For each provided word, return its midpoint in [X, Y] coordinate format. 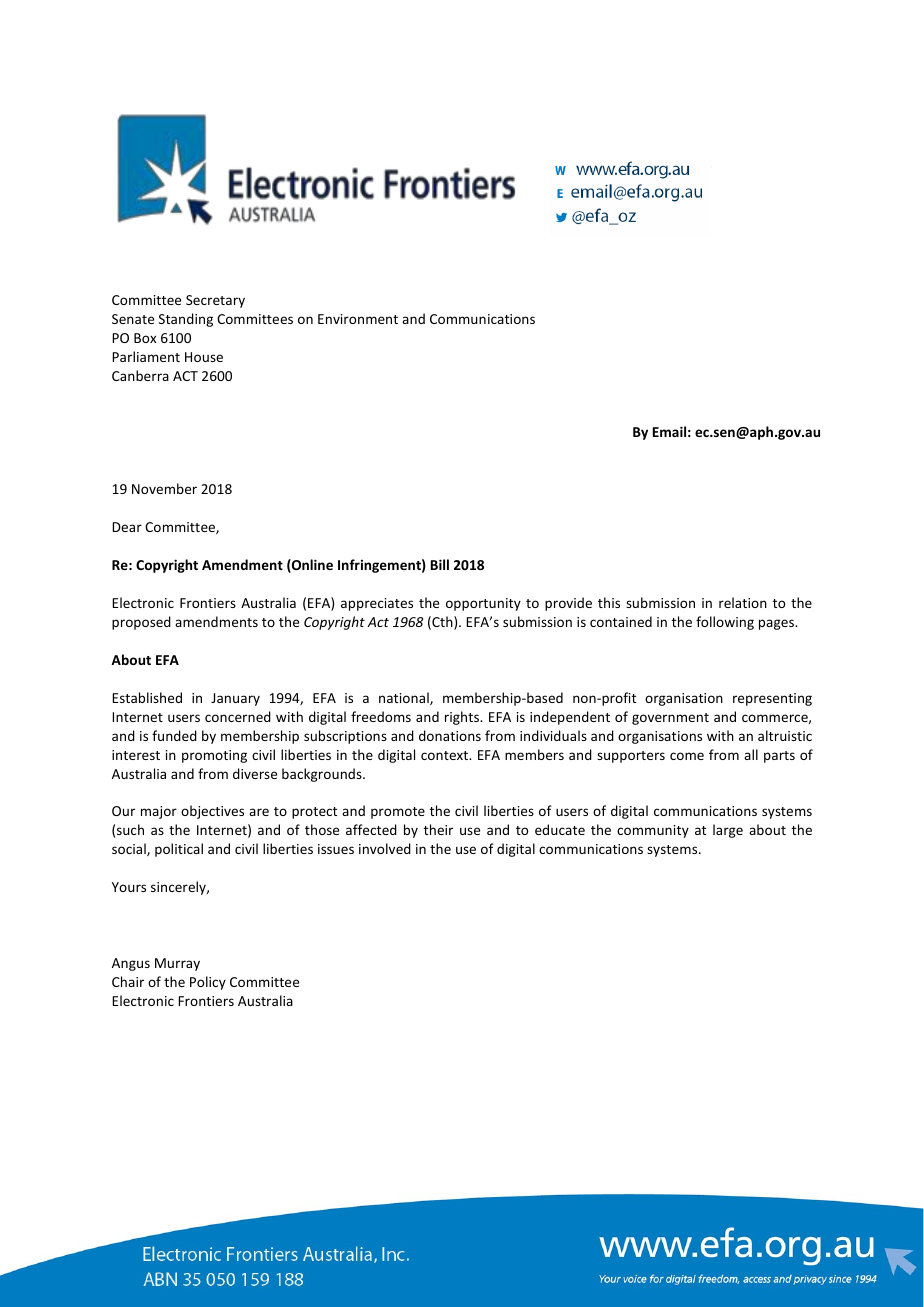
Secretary [215, 301]
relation [743, 602]
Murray [177, 964]
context [446, 755]
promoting [214, 756]
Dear [127, 527]
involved [385, 848]
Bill [440, 564]
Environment [358, 319]
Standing [186, 320]
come [687, 756]
